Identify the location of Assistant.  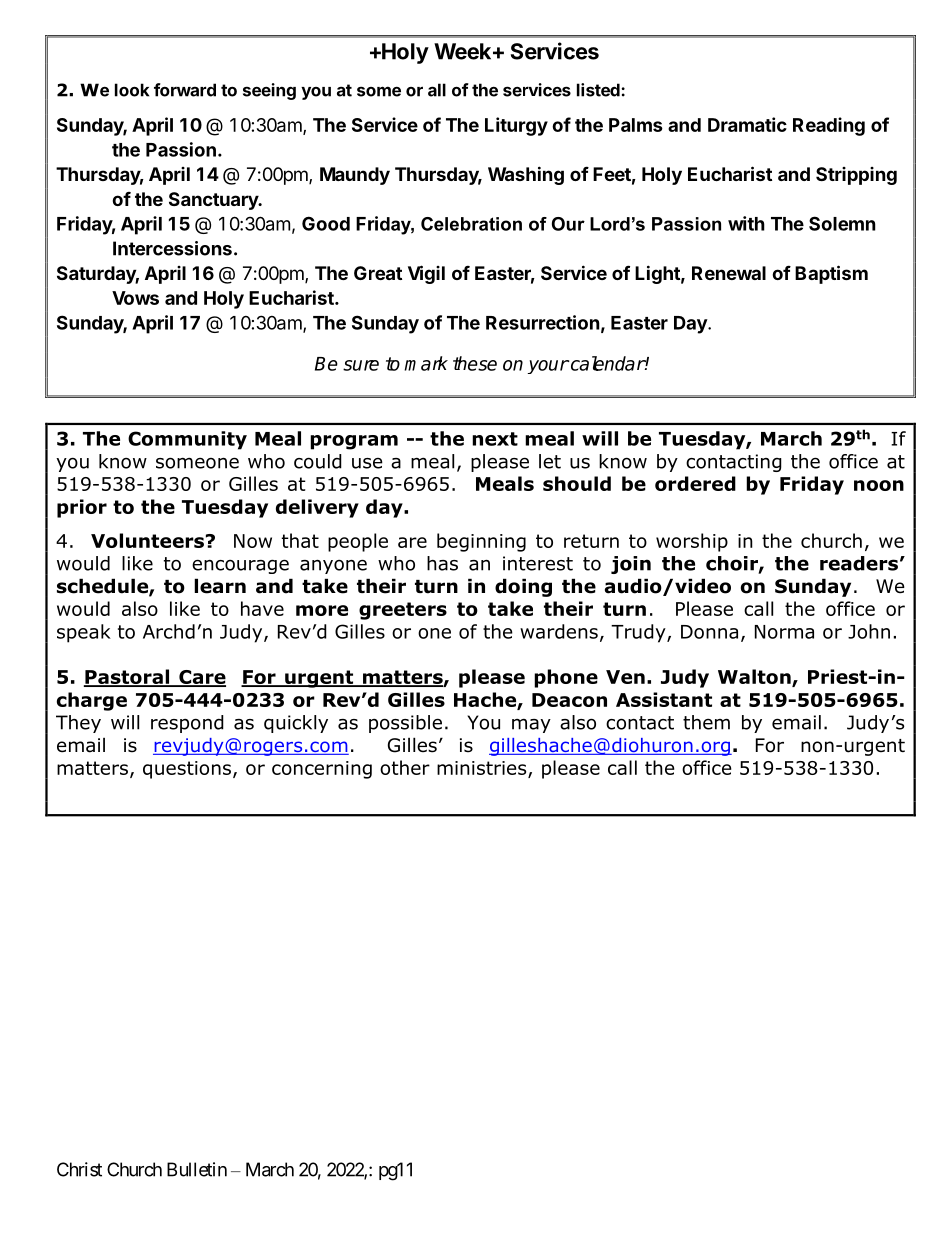
(664, 699).
